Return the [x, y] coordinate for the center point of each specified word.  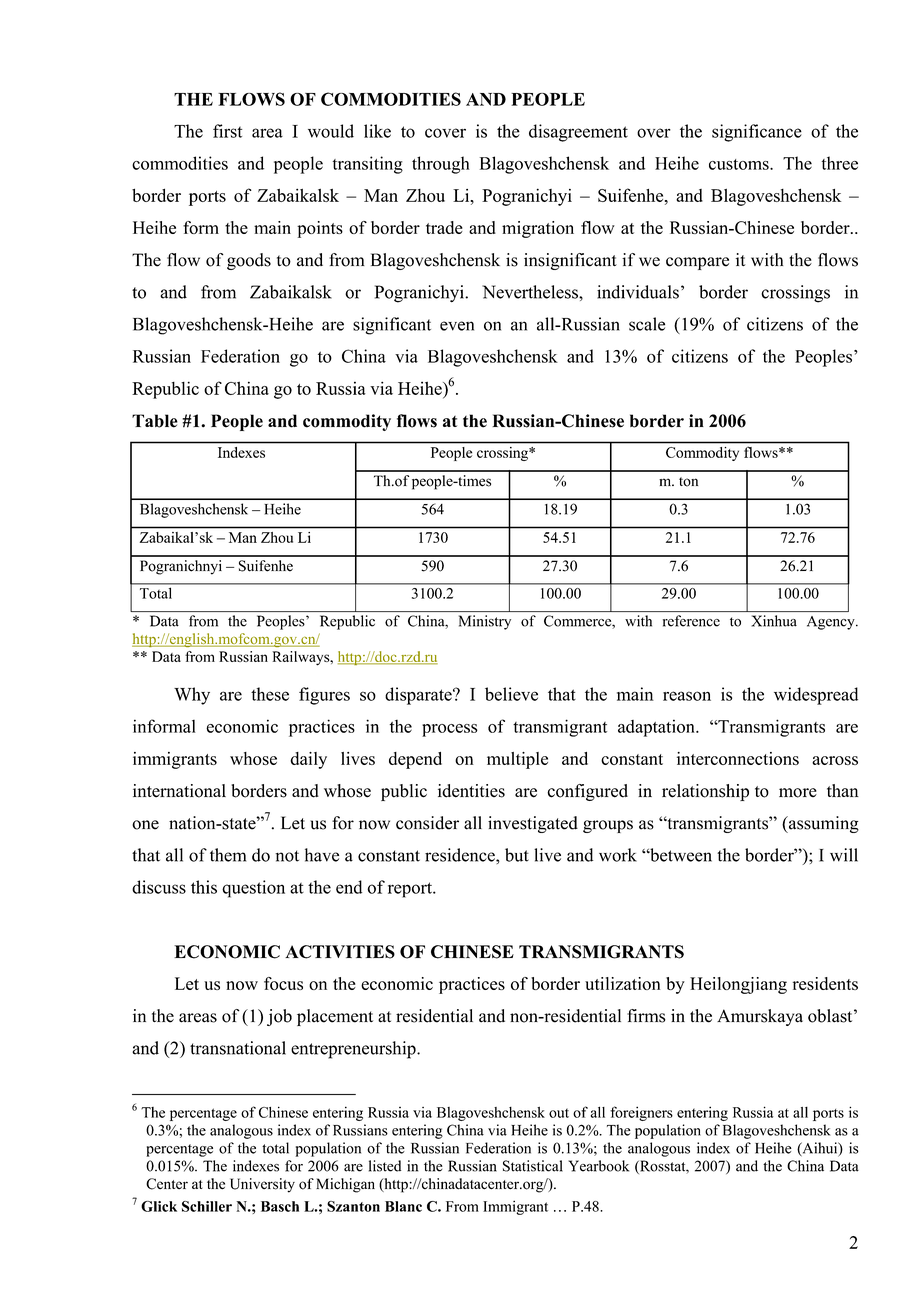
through [441, 165]
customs [740, 164]
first [227, 131]
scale [647, 324]
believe [511, 694]
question [253, 889]
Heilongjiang [738, 985]
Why [192, 696]
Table [155, 421]
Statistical [533, 1166]
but [517, 855]
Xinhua [774, 621]
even [457, 326]
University [262, 1185]
